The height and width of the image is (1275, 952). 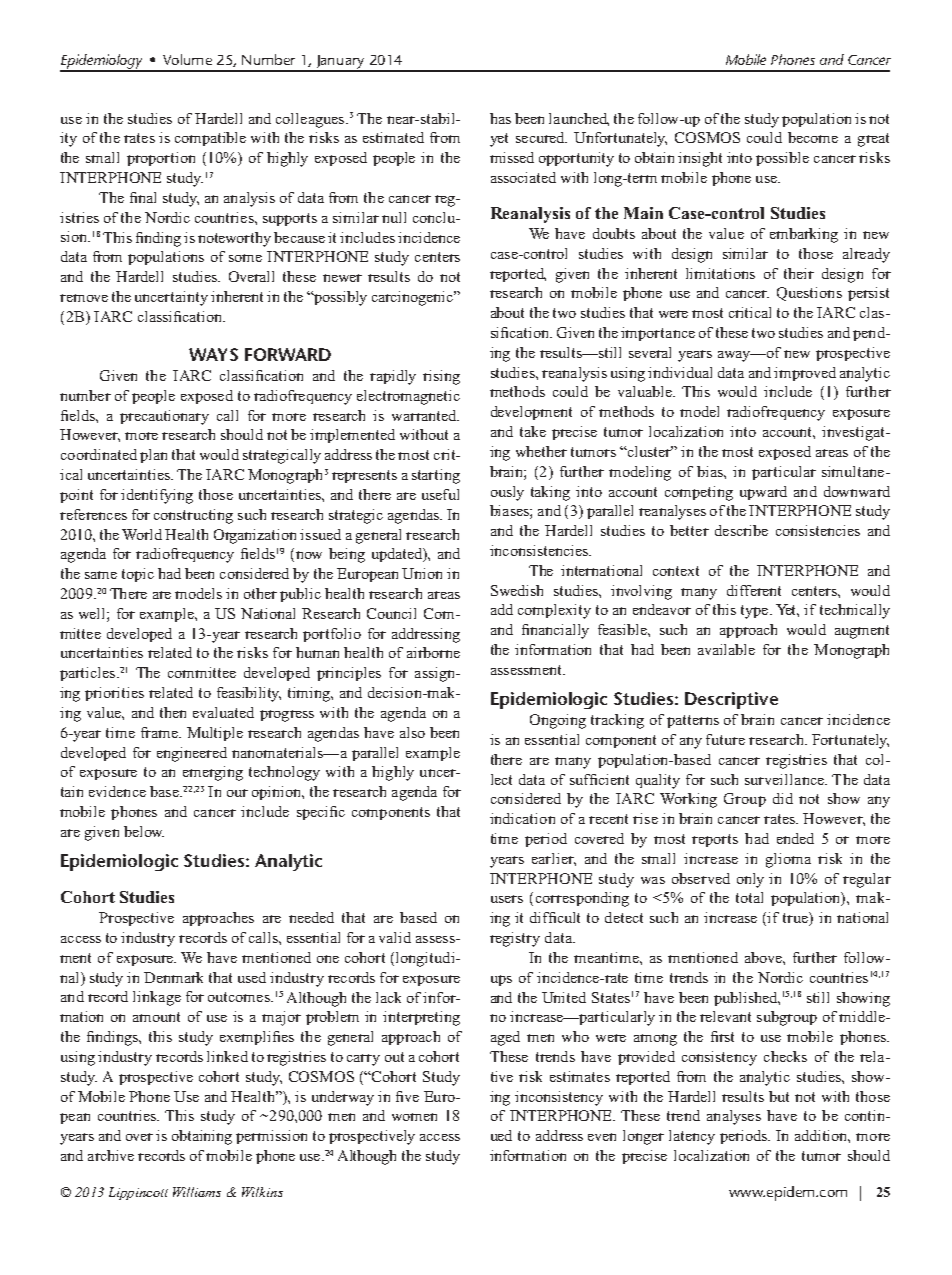 What do you see at coordinates (813, 137) in the image?
I see `become` at bounding box center [813, 137].
